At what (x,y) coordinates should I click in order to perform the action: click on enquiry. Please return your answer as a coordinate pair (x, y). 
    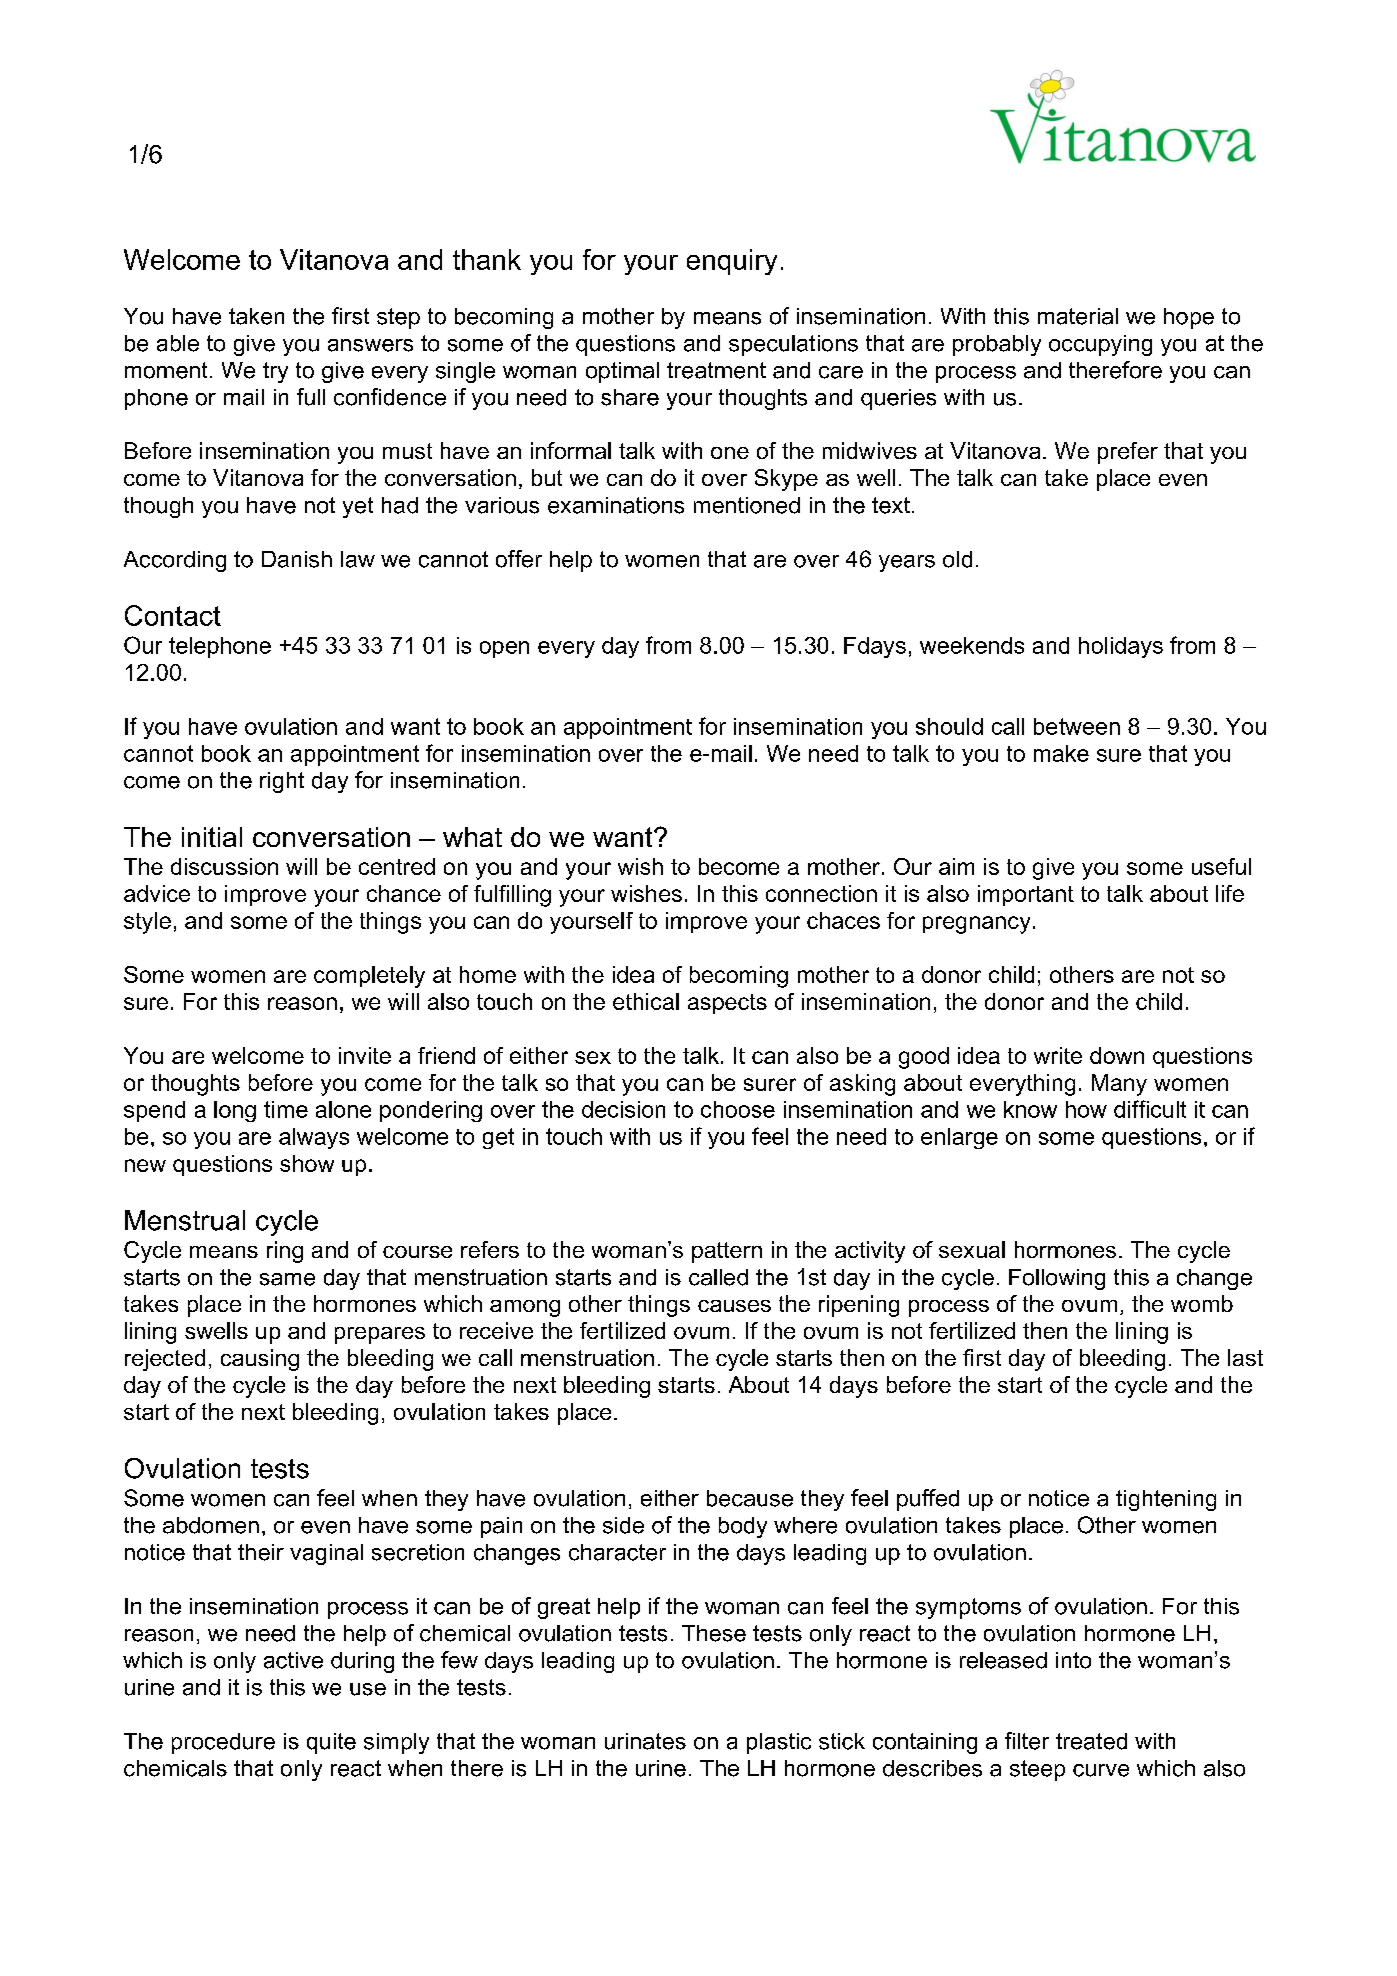
    Looking at the image, I should click on (732, 262).
